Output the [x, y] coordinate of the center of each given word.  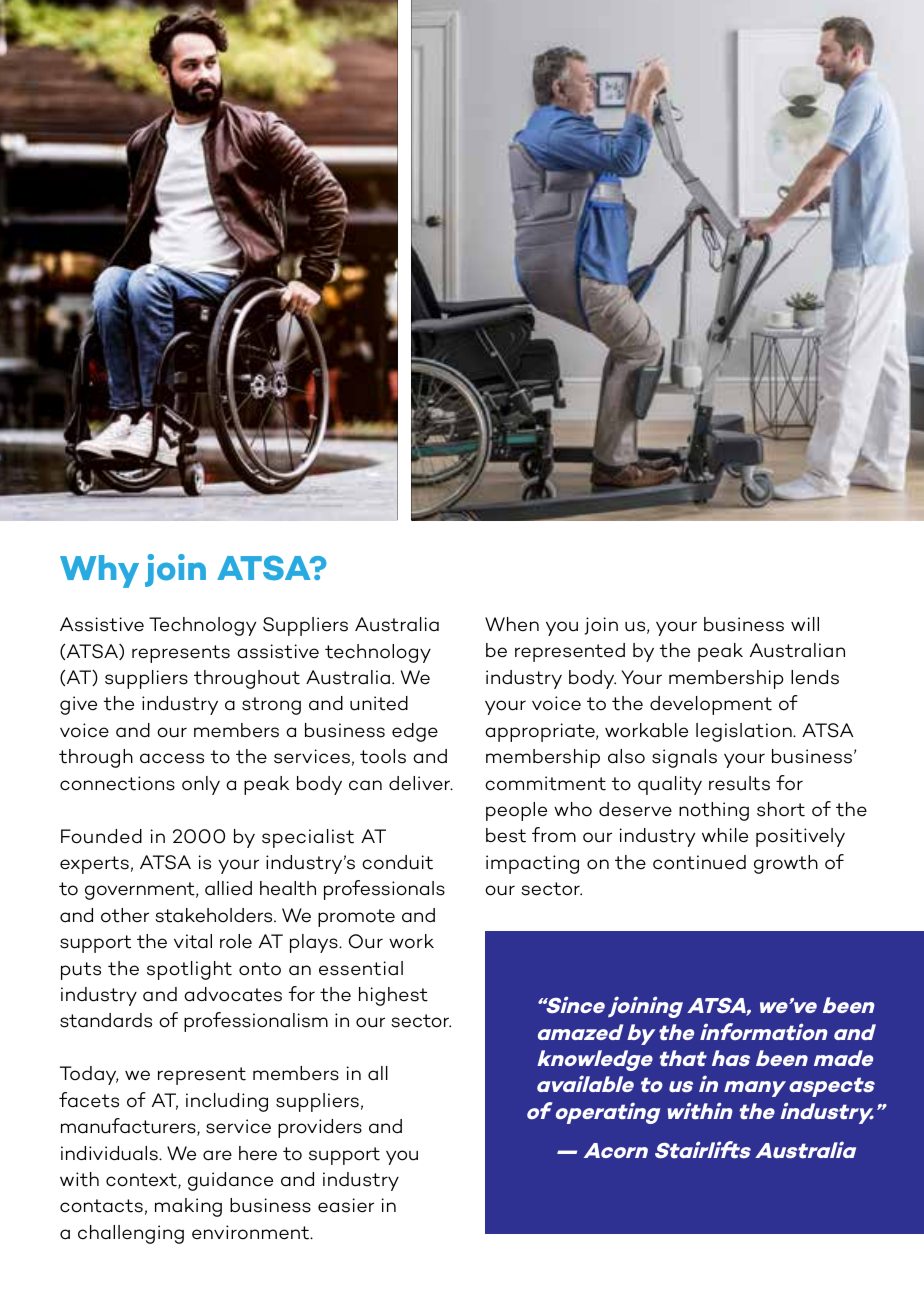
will [805, 624]
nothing [714, 811]
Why [99, 571]
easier [346, 1205]
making [188, 1207]
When [512, 624]
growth [786, 864]
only [201, 785]
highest [393, 996]
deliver [421, 783]
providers [320, 1128]
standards [106, 1020]
